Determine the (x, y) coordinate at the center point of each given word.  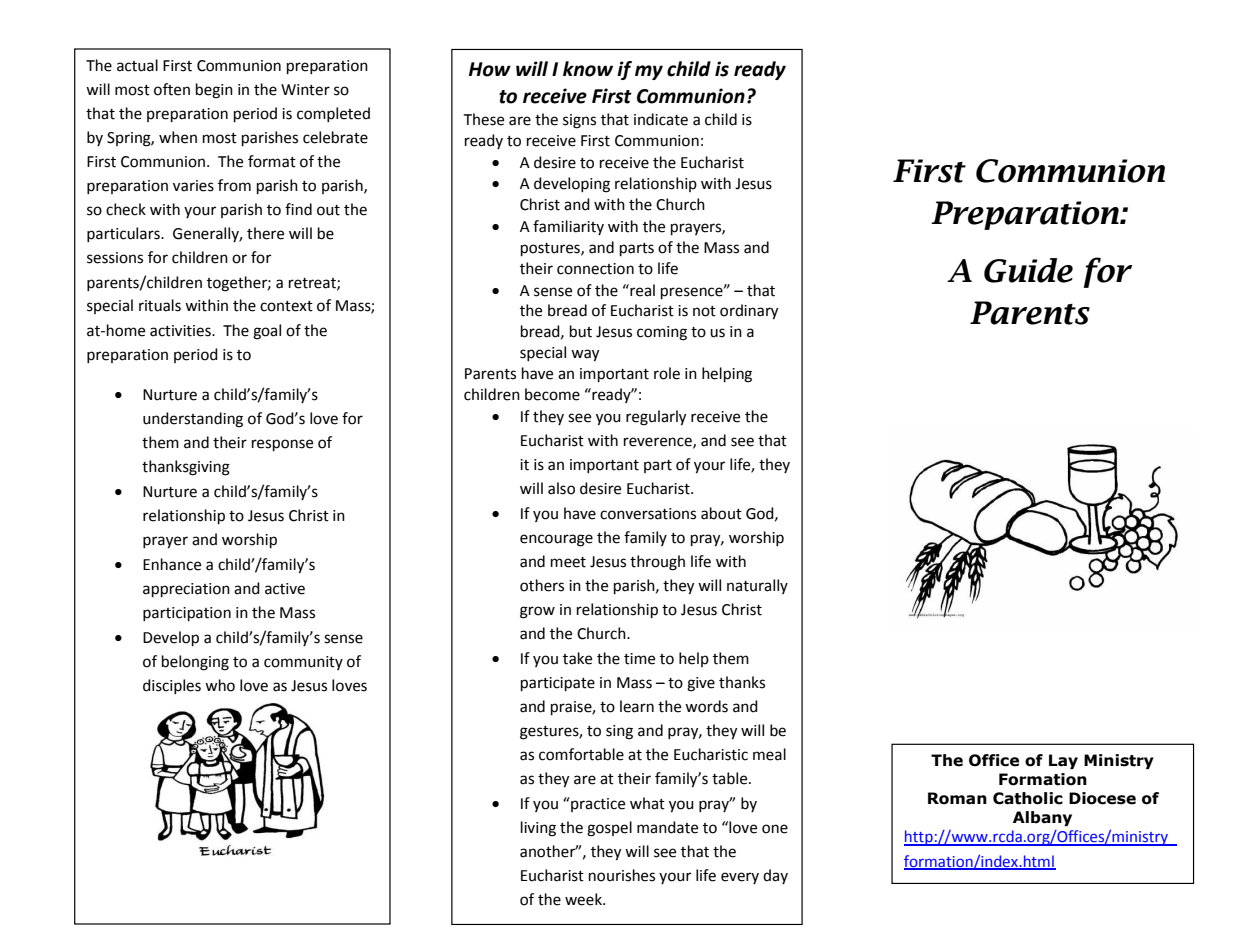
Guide (1028, 270)
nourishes (622, 875)
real (641, 290)
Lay (1063, 761)
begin (214, 91)
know (588, 69)
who (220, 685)
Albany (1042, 818)
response (282, 445)
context (286, 306)
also (561, 488)
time (639, 659)
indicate (661, 119)
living (538, 829)
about (721, 513)
